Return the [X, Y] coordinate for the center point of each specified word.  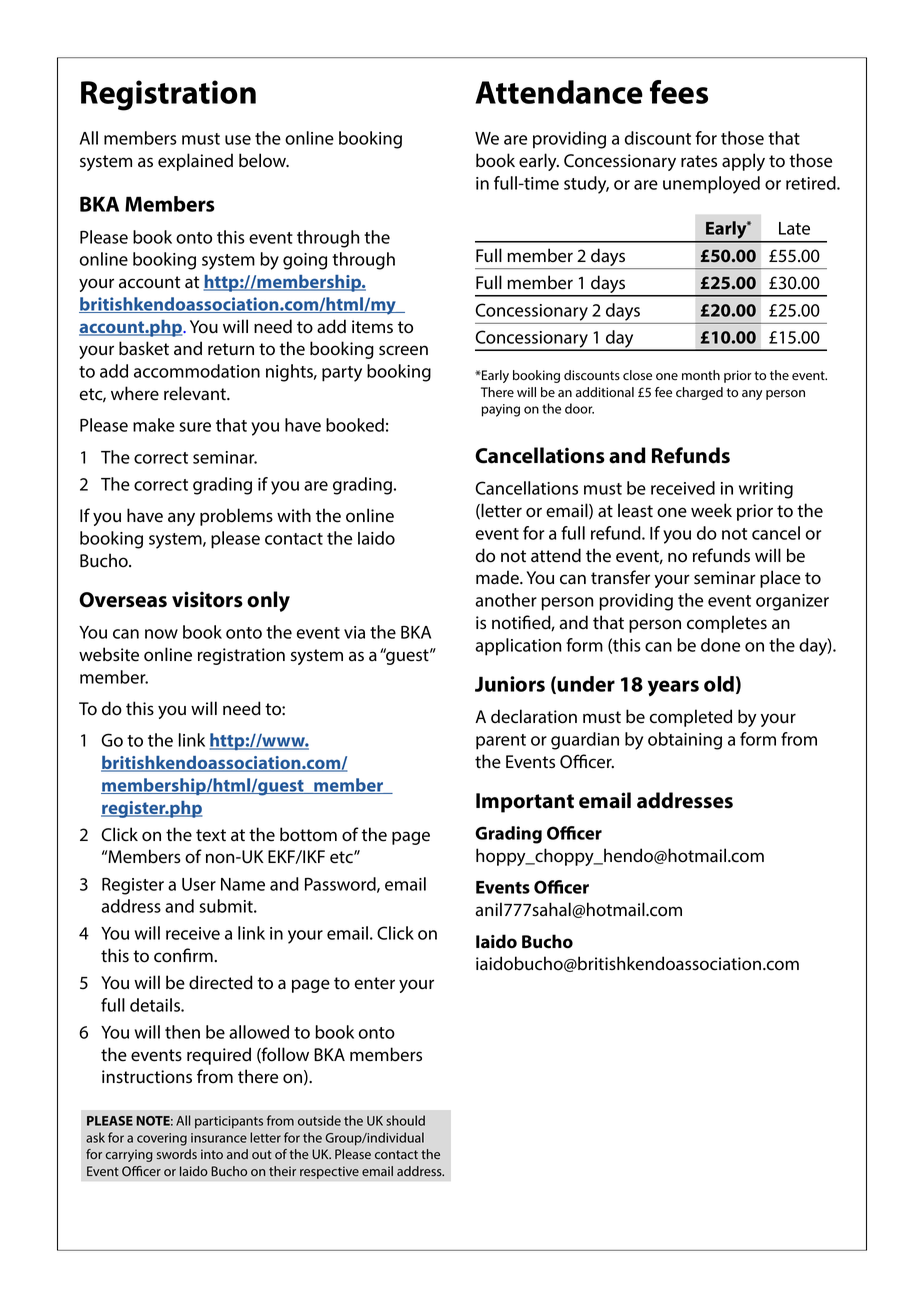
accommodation [197, 371]
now [161, 634]
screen [403, 350]
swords [177, 1154]
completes [727, 624]
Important [525, 803]
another [506, 600]
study [586, 185]
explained [195, 162]
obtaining [685, 741]
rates [699, 161]
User [199, 884]
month [701, 375]
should [405, 1120]
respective [329, 1172]
